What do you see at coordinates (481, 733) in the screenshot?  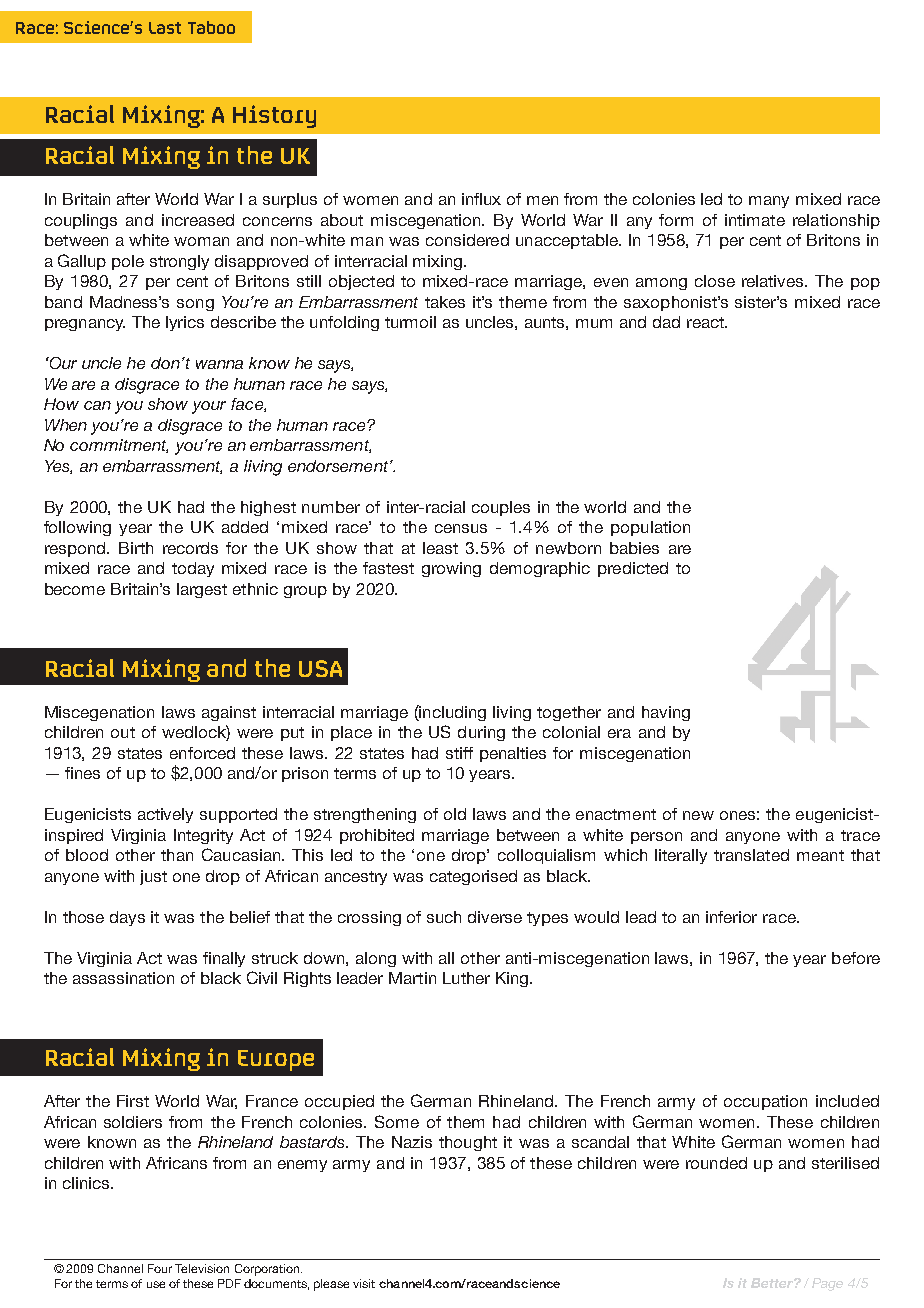 I see `during` at bounding box center [481, 733].
